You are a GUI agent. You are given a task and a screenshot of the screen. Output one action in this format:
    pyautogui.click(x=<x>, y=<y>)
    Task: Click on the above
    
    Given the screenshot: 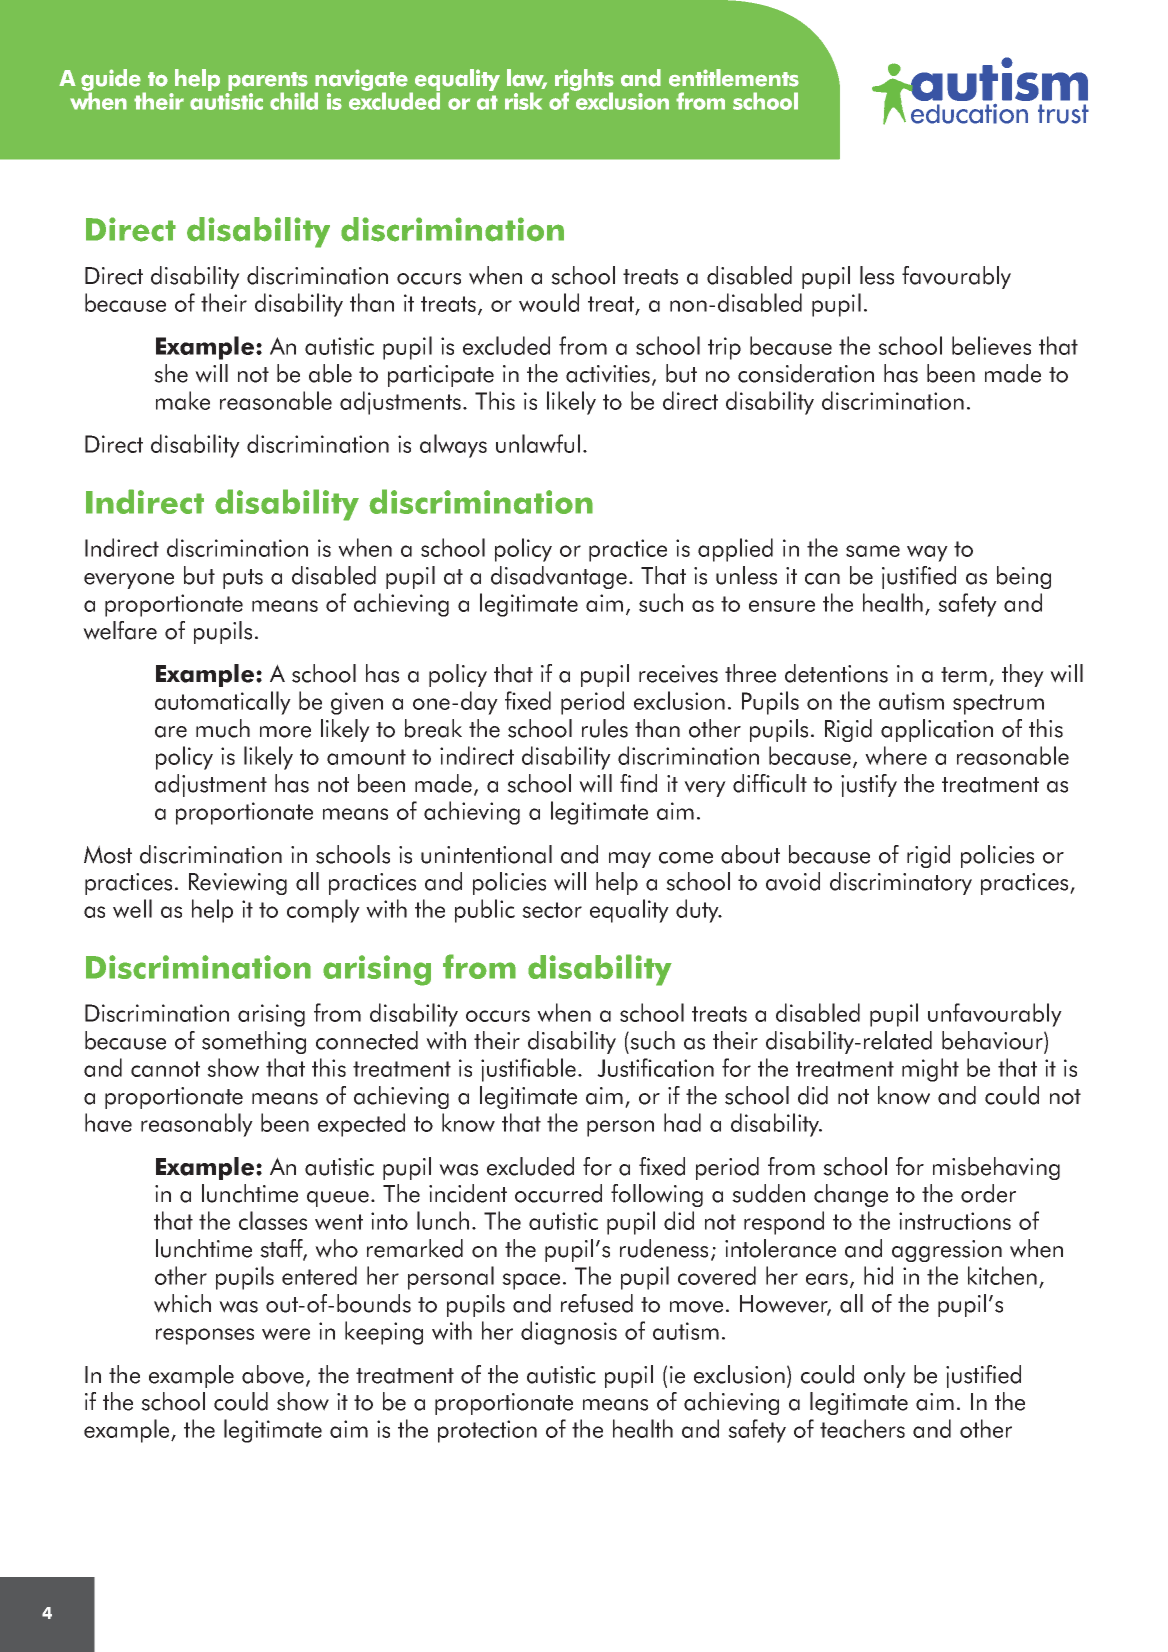 What is the action you would take?
    pyautogui.click(x=273, y=1374)
